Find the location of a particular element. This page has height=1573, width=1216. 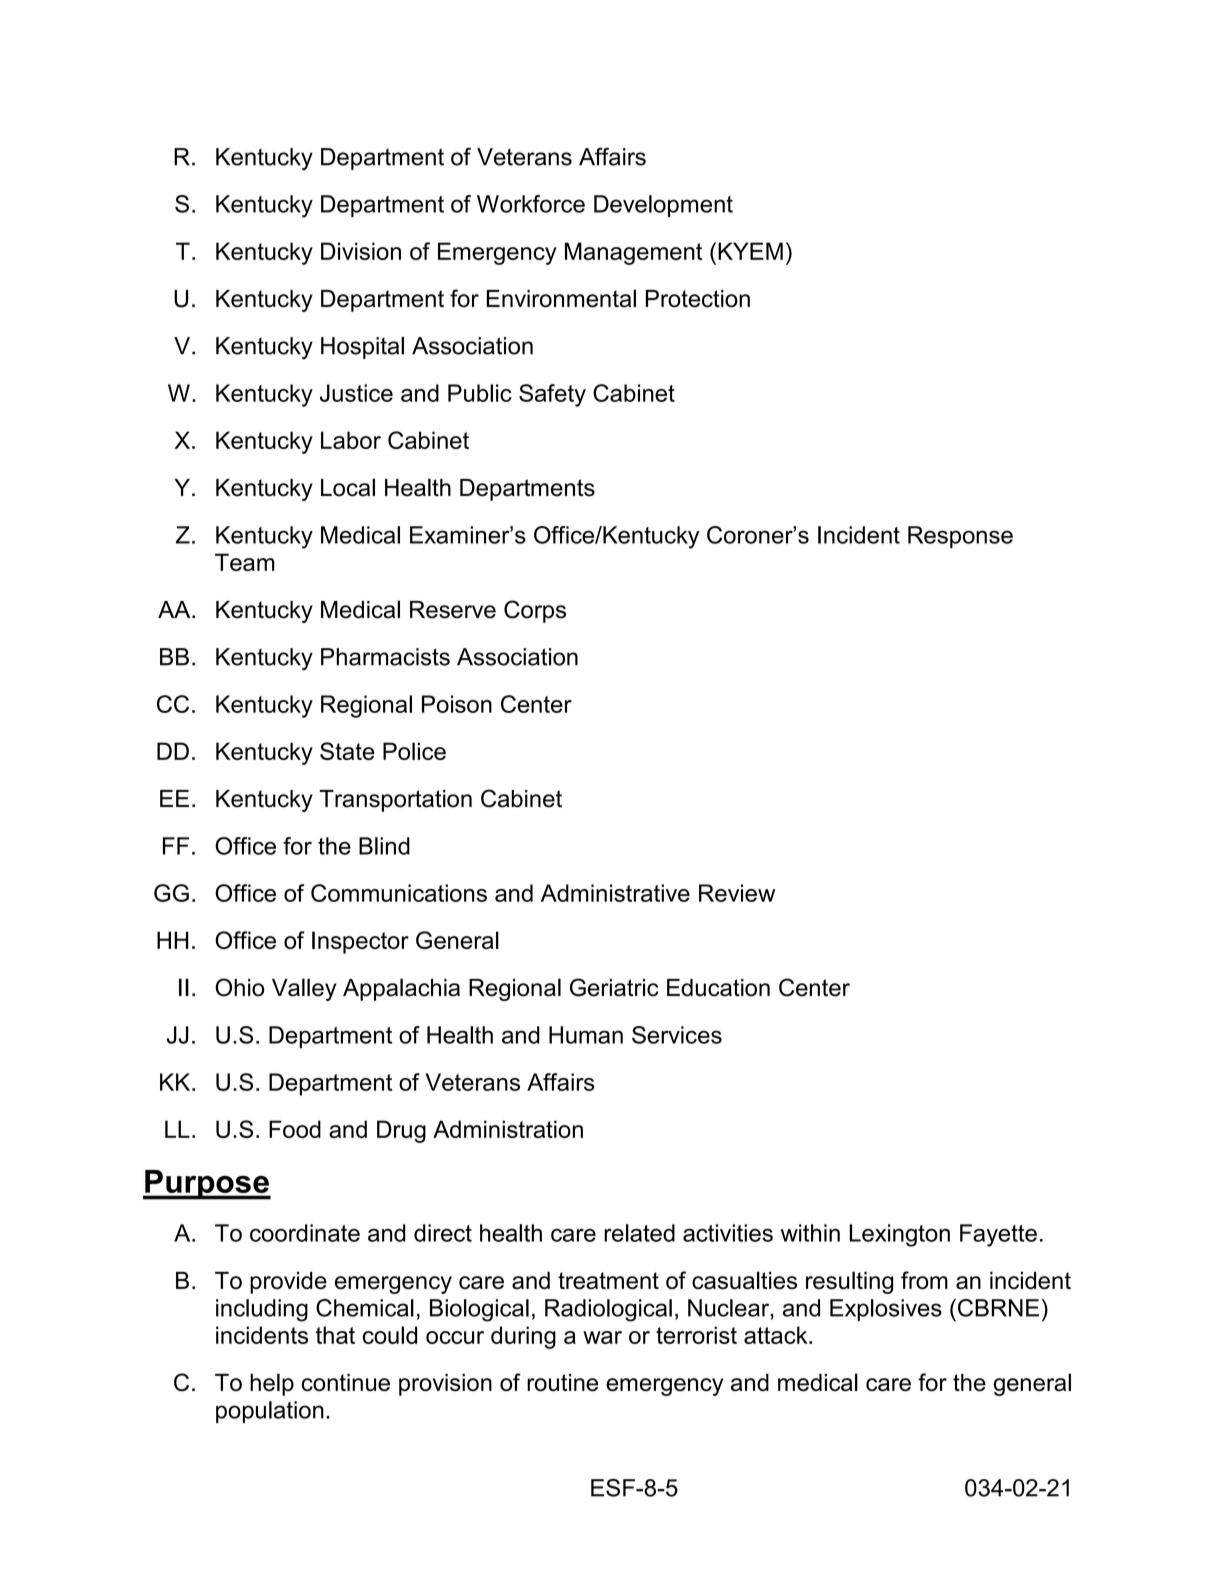

Management is located at coordinates (633, 253).
